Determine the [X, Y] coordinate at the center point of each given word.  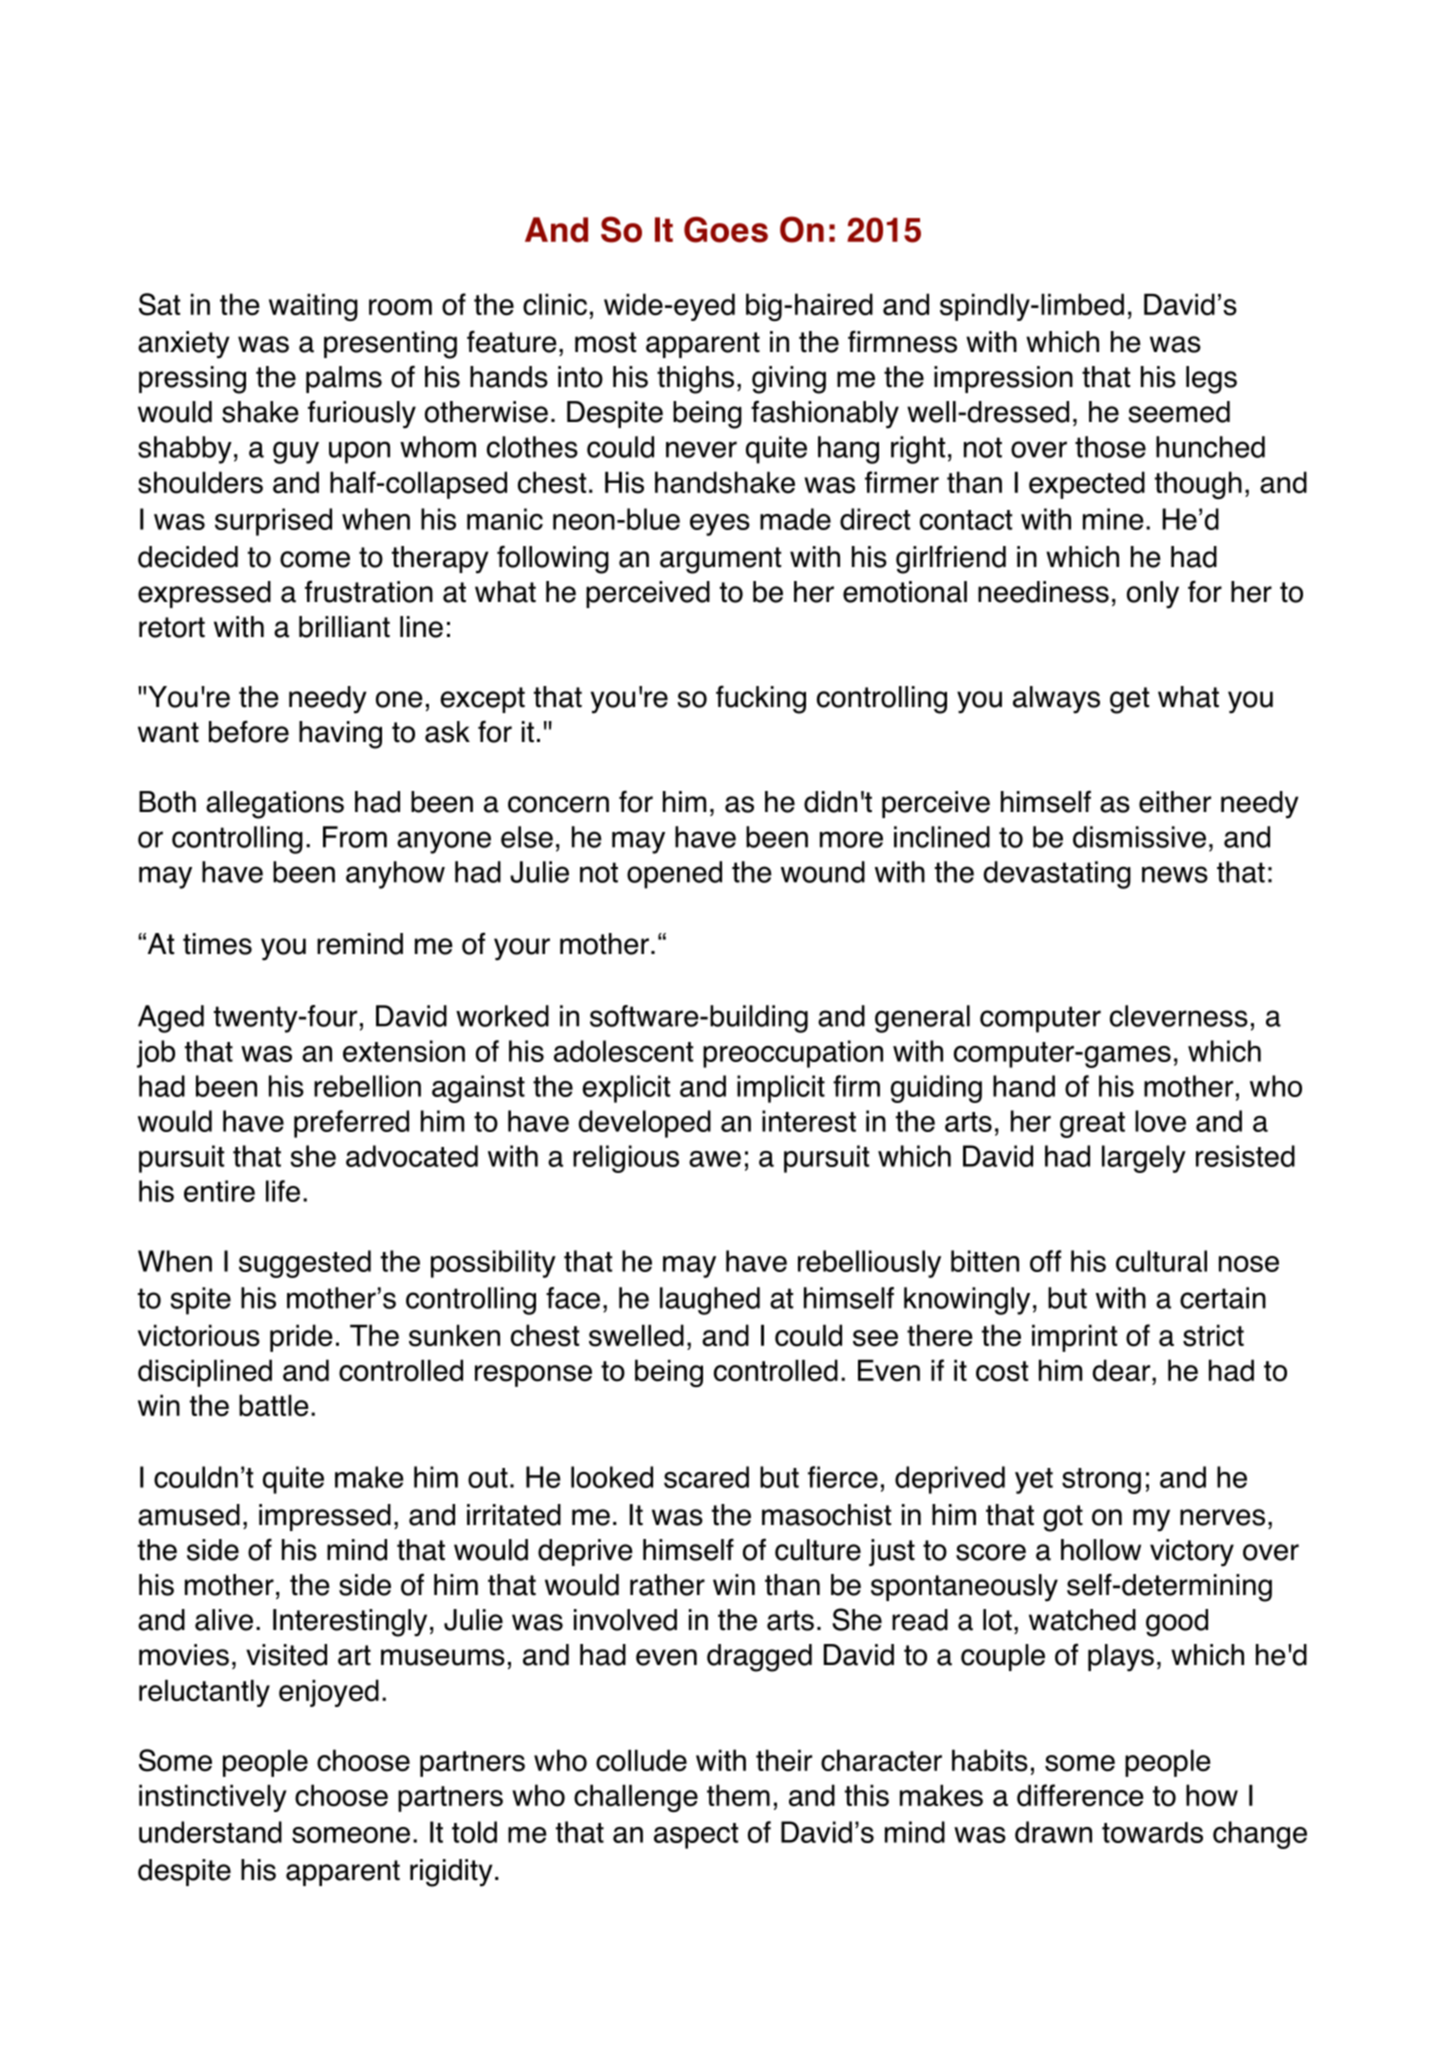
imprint [1074, 1338]
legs [1211, 380]
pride [301, 1338]
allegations [275, 805]
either [1175, 802]
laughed [710, 1301]
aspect [696, 1836]
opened [674, 875]
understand [210, 1832]
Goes [726, 230]
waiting [313, 307]
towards [1152, 1832]
